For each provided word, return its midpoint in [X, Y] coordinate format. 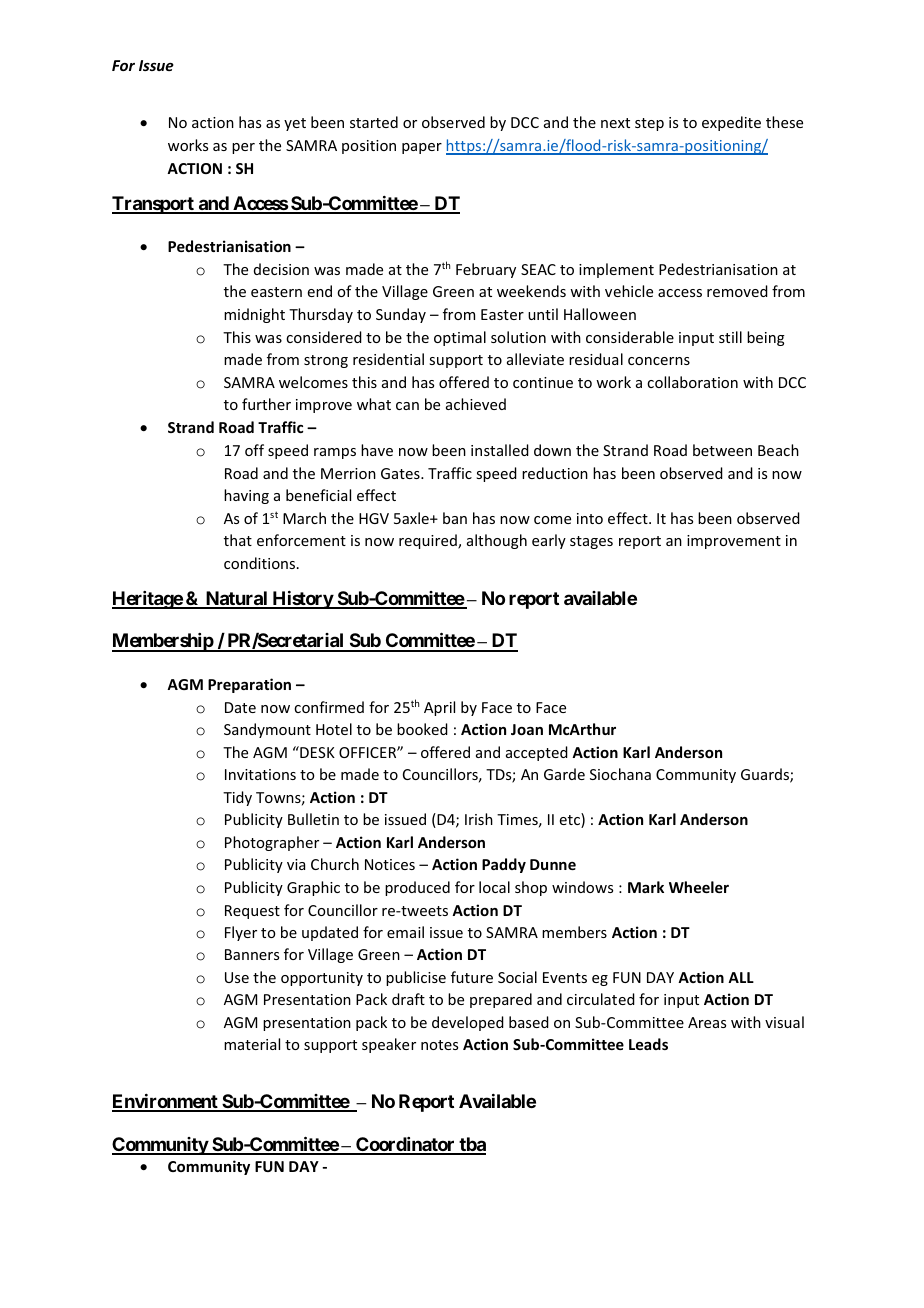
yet [295, 124]
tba [471, 1145]
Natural [237, 599]
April [439, 708]
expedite [731, 123]
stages [591, 542]
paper [422, 148]
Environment [166, 1102]
